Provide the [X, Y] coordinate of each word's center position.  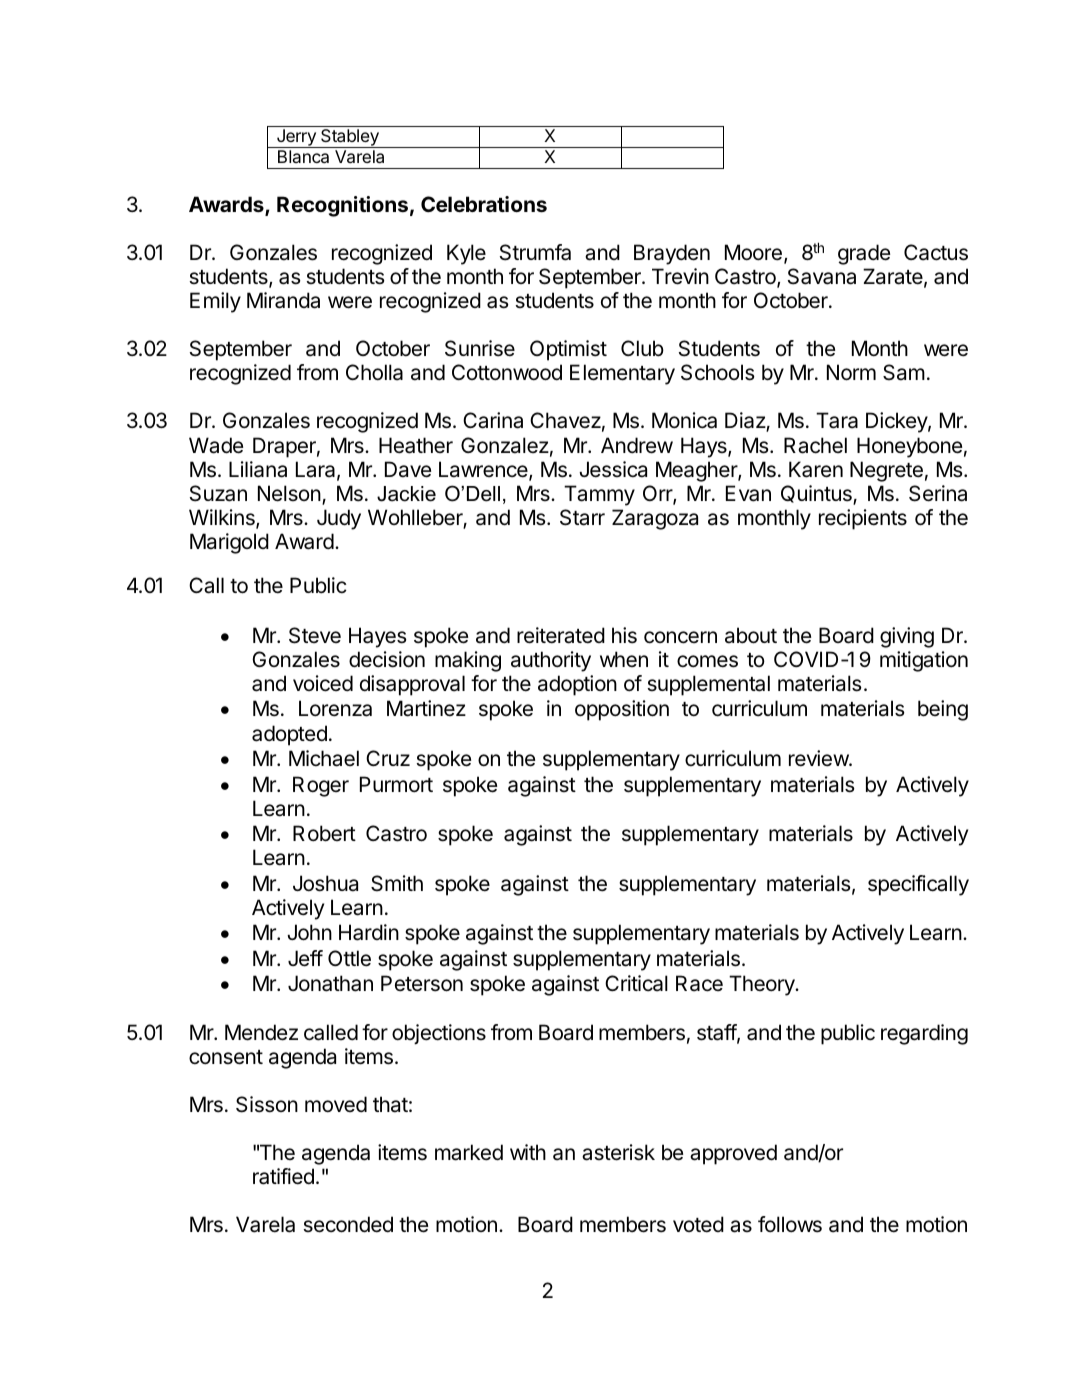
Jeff [305, 958]
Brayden [672, 254]
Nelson [289, 493]
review [819, 758]
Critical [636, 983]
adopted [289, 735]
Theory [763, 985]
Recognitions [342, 206]
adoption [577, 685]
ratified [283, 1176]
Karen [816, 469]
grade [864, 254]
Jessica [613, 469]
